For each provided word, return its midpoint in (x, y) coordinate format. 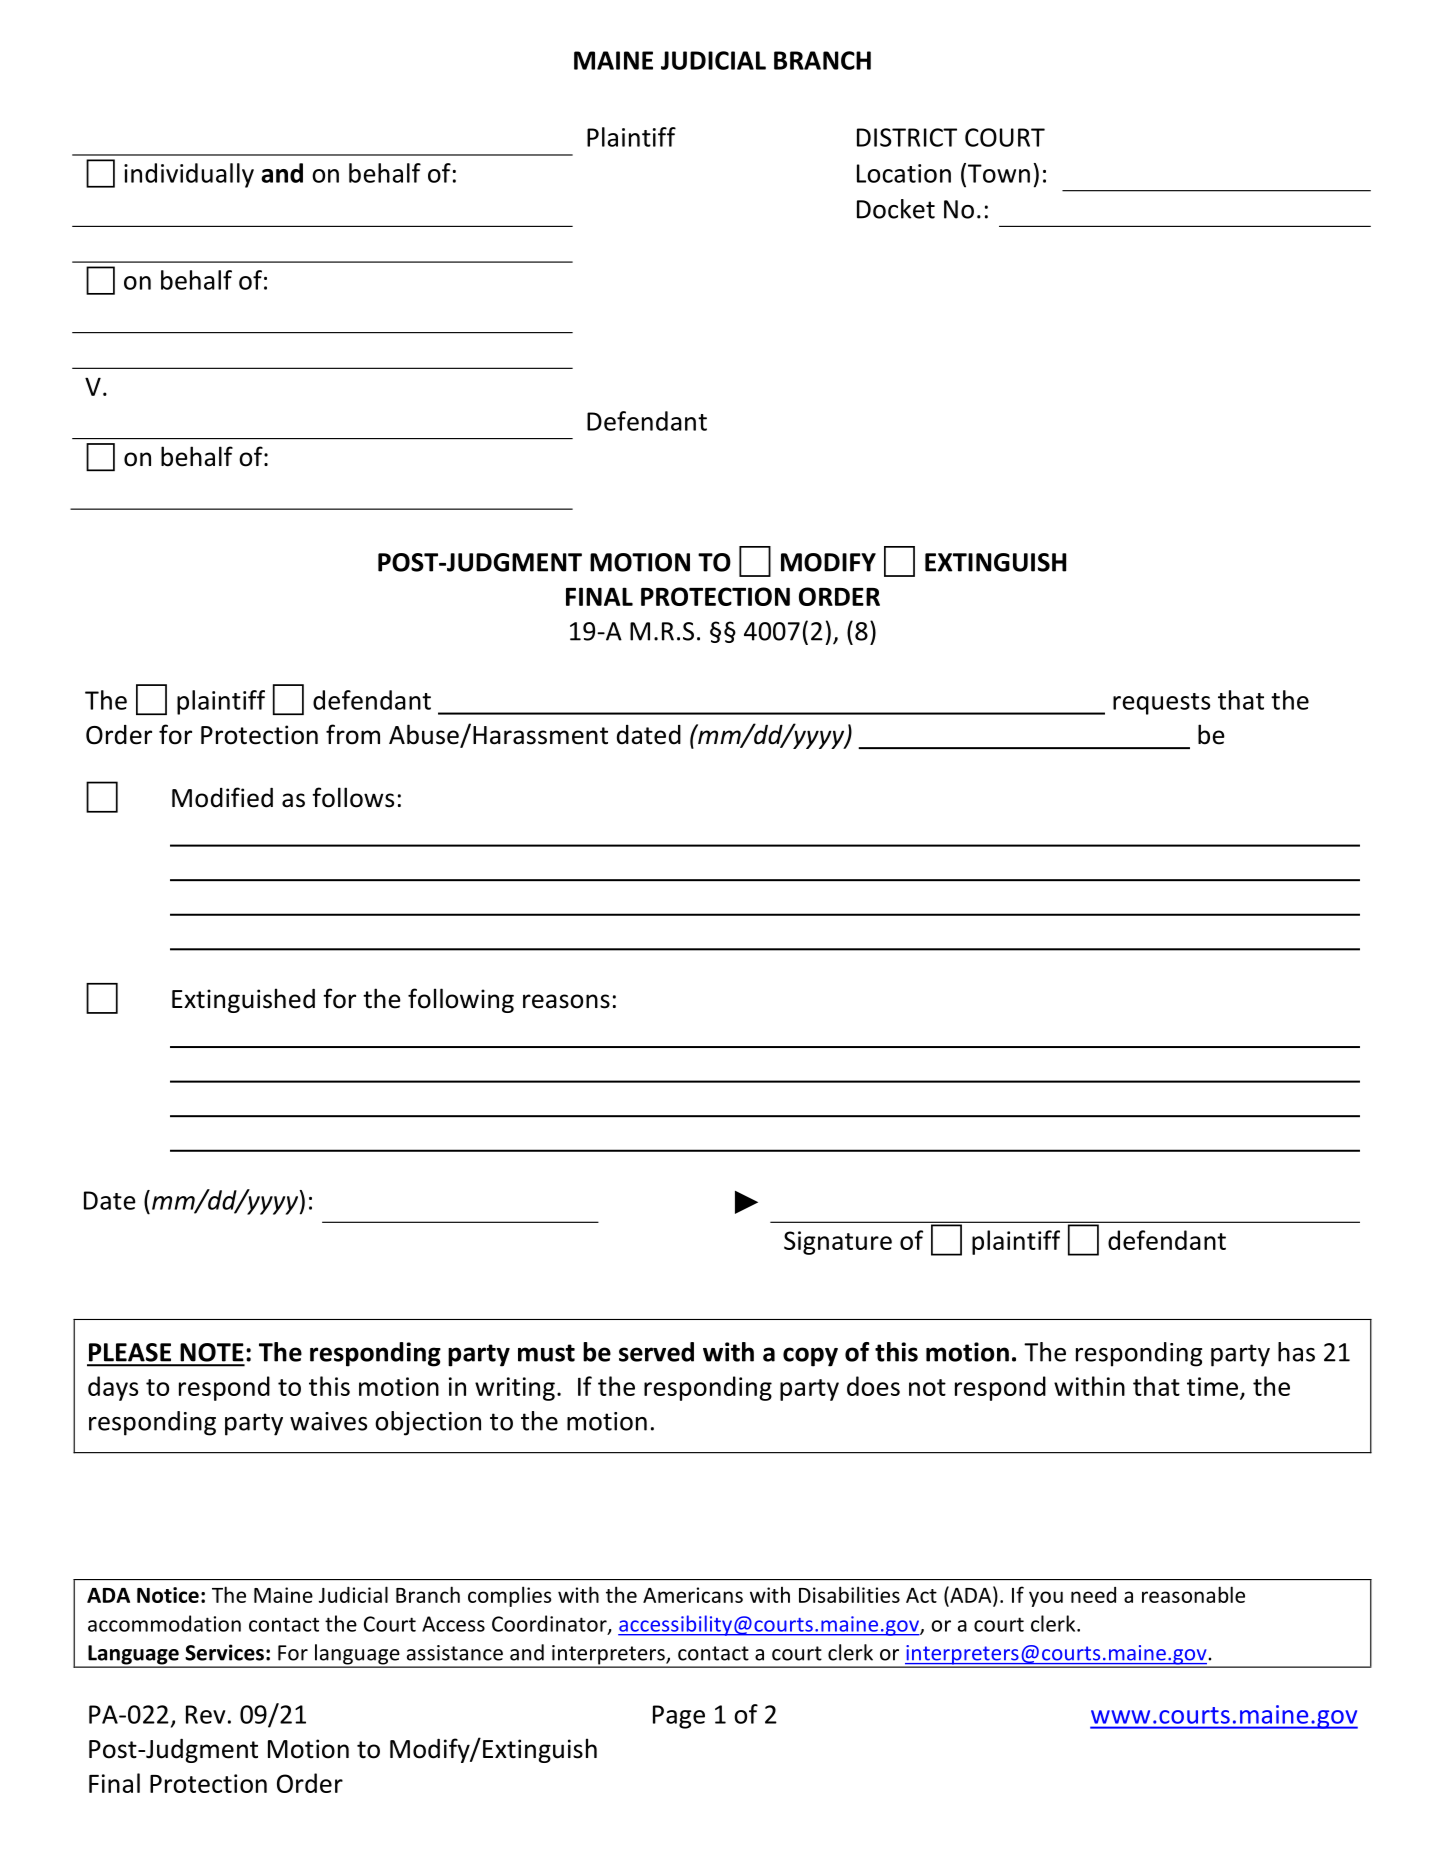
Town (999, 173)
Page (679, 1717)
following (461, 1000)
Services (224, 1652)
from (353, 734)
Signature (838, 1243)
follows (353, 797)
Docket (896, 209)
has (1296, 1352)
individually (189, 175)
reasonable (1193, 1594)
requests (1161, 704)
